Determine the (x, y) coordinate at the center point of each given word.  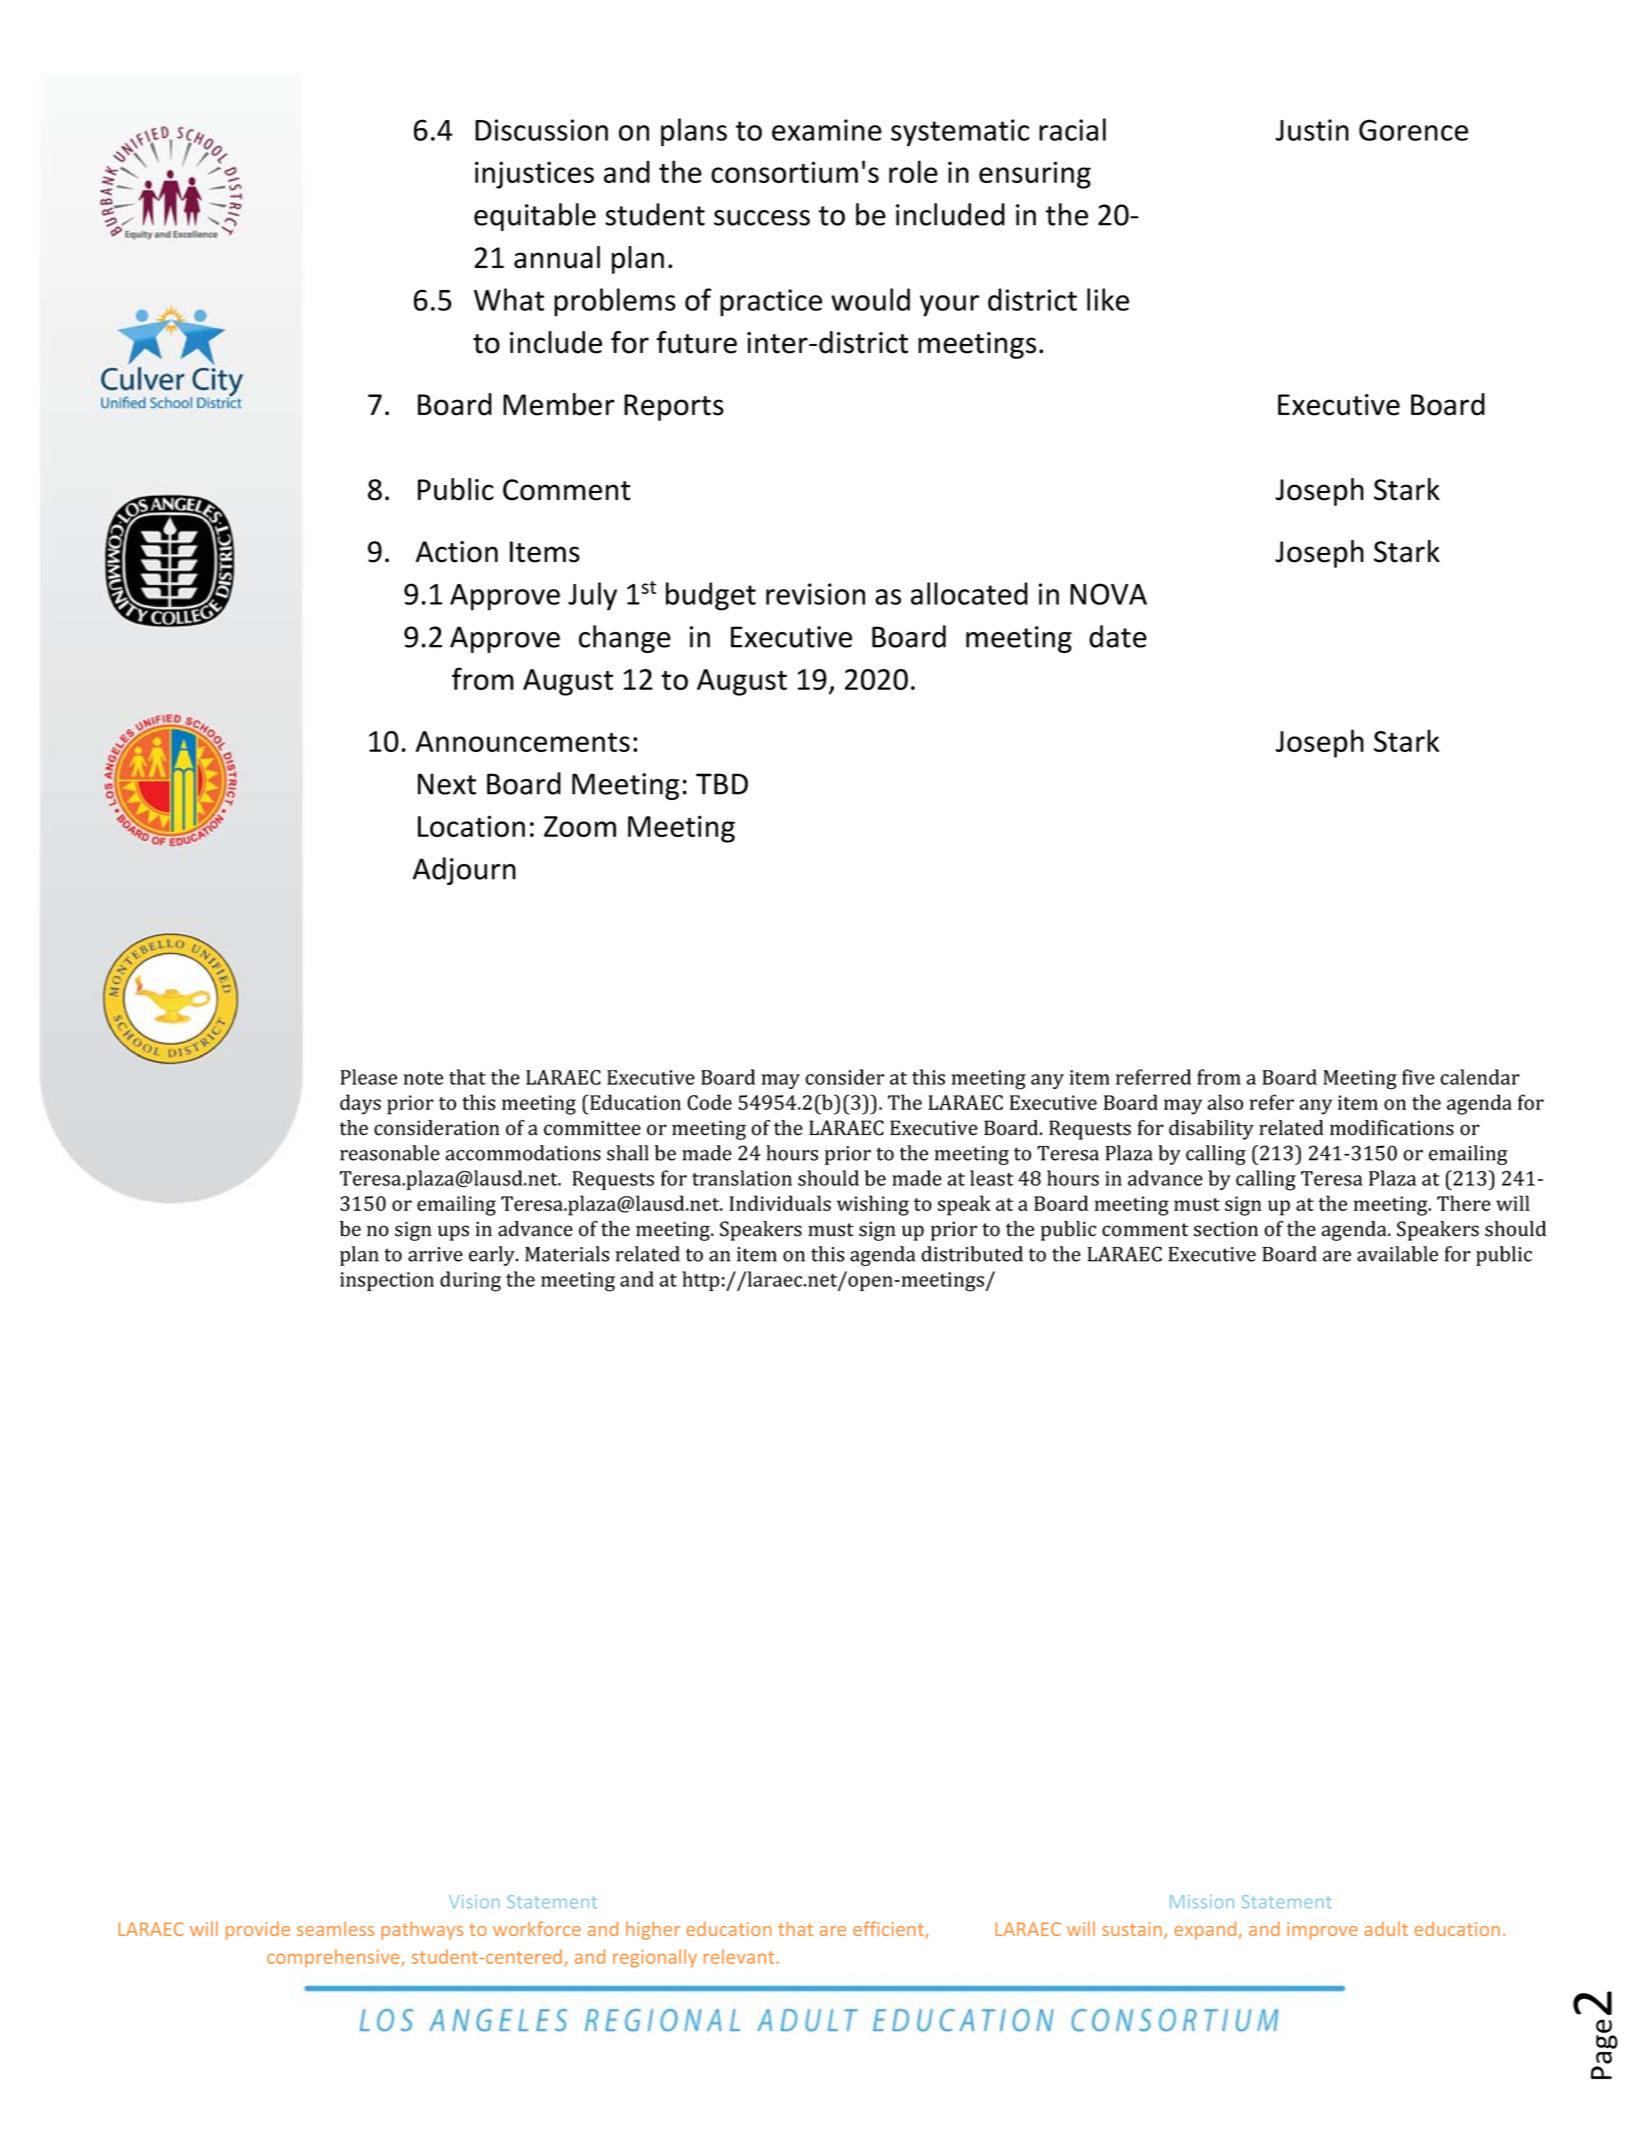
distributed (972, 1254)
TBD (722, 784)
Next (447, 784)
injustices (534, 175)
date (1118, 636)
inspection (387, 1281)
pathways (422, 1930)
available (1397, 1254)
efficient (889, 1930)
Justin (1312, 130)
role (913, 171)
